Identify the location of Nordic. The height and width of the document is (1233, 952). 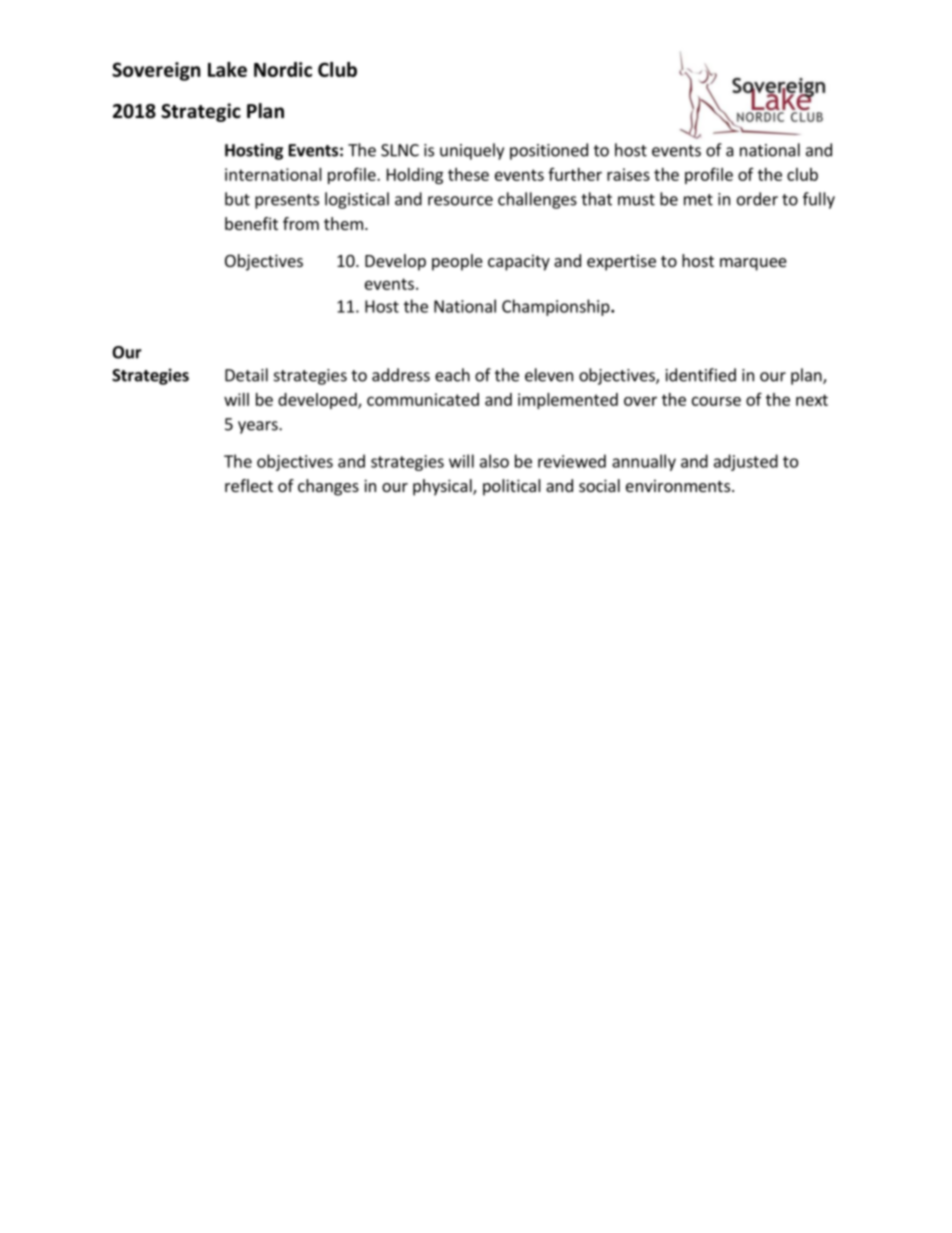
(283, 69).
